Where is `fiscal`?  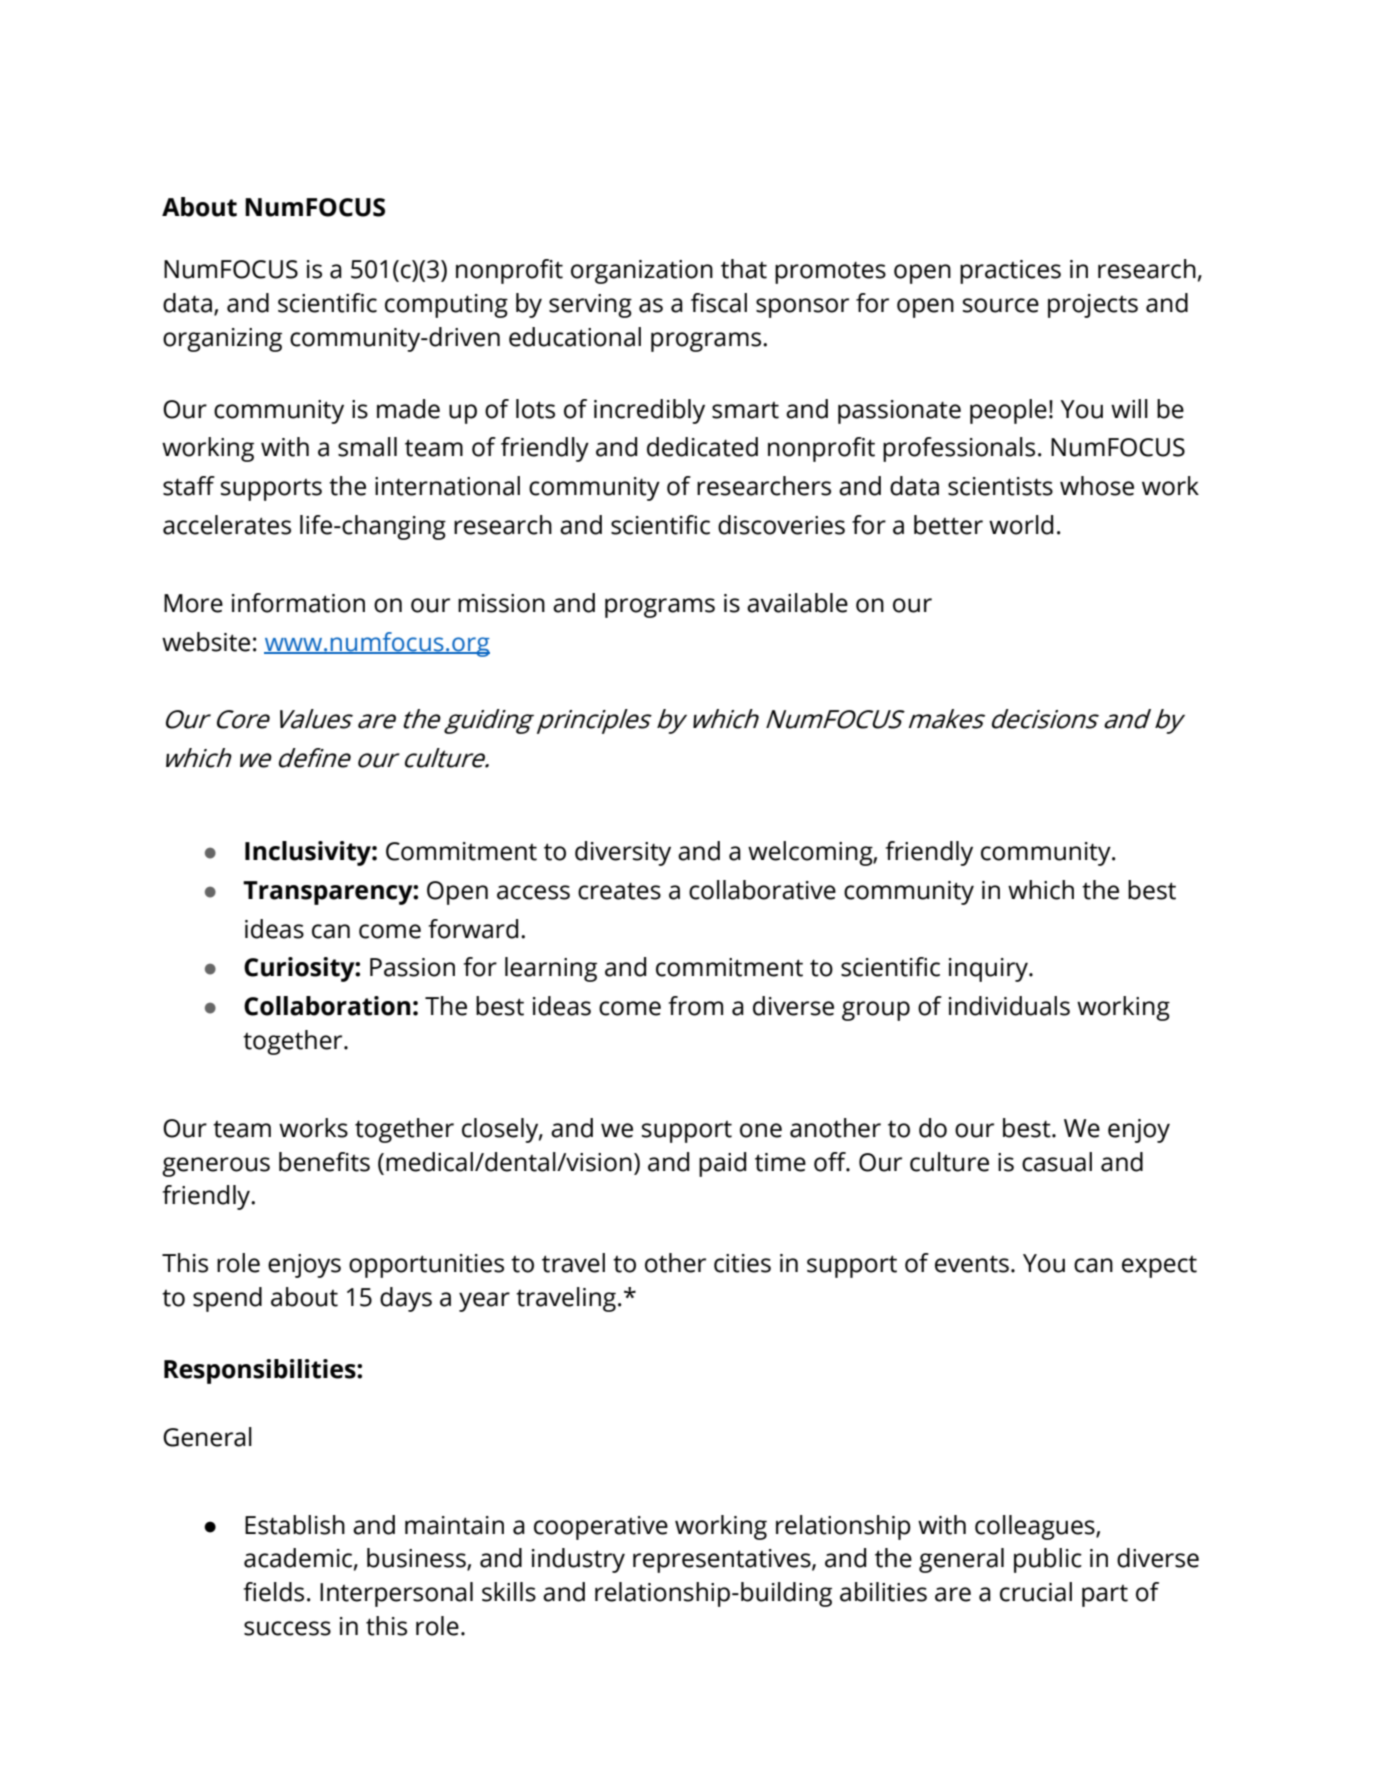
fiscal is located at coordinates (719, 303).
